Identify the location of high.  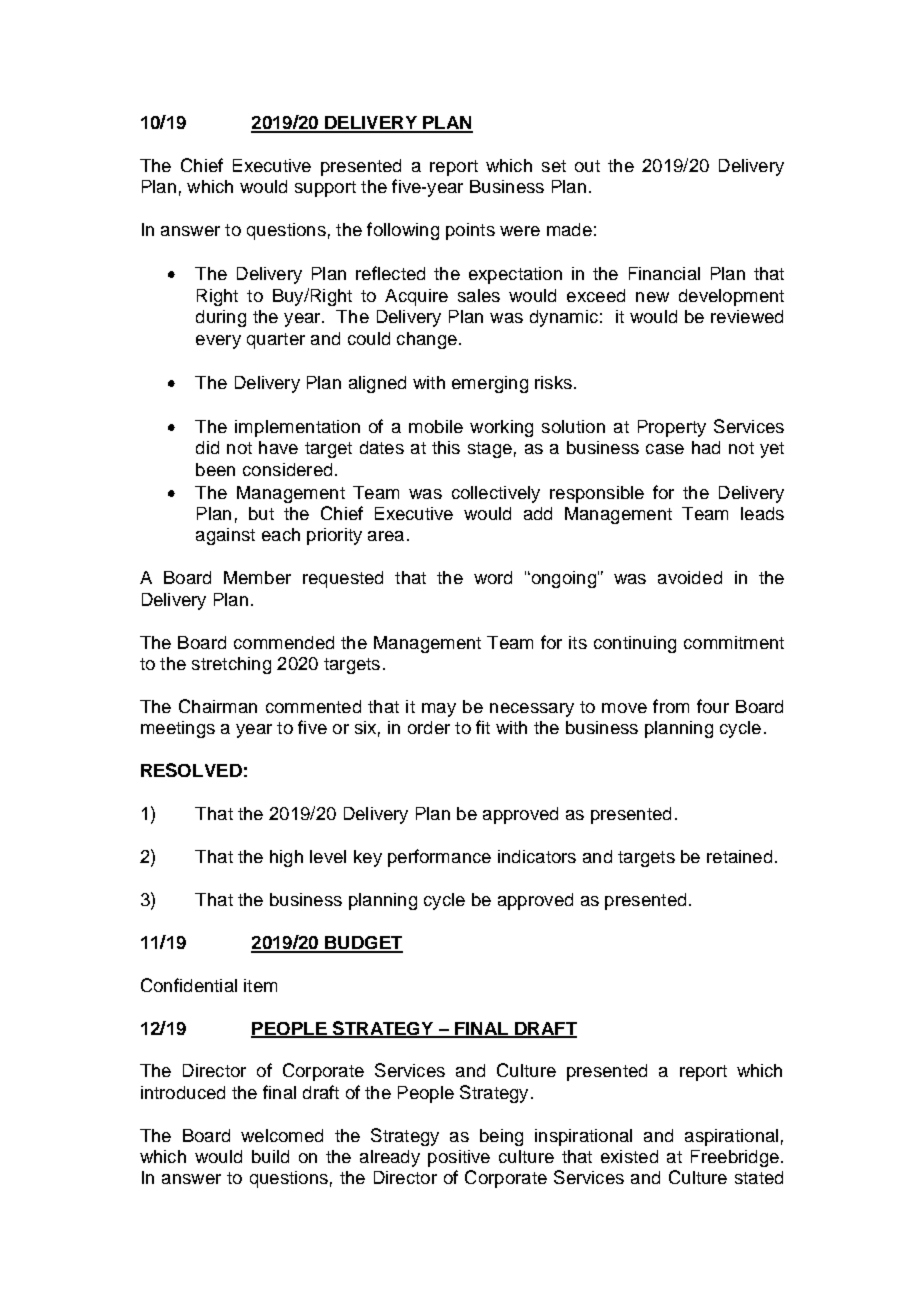
(286, 858).
